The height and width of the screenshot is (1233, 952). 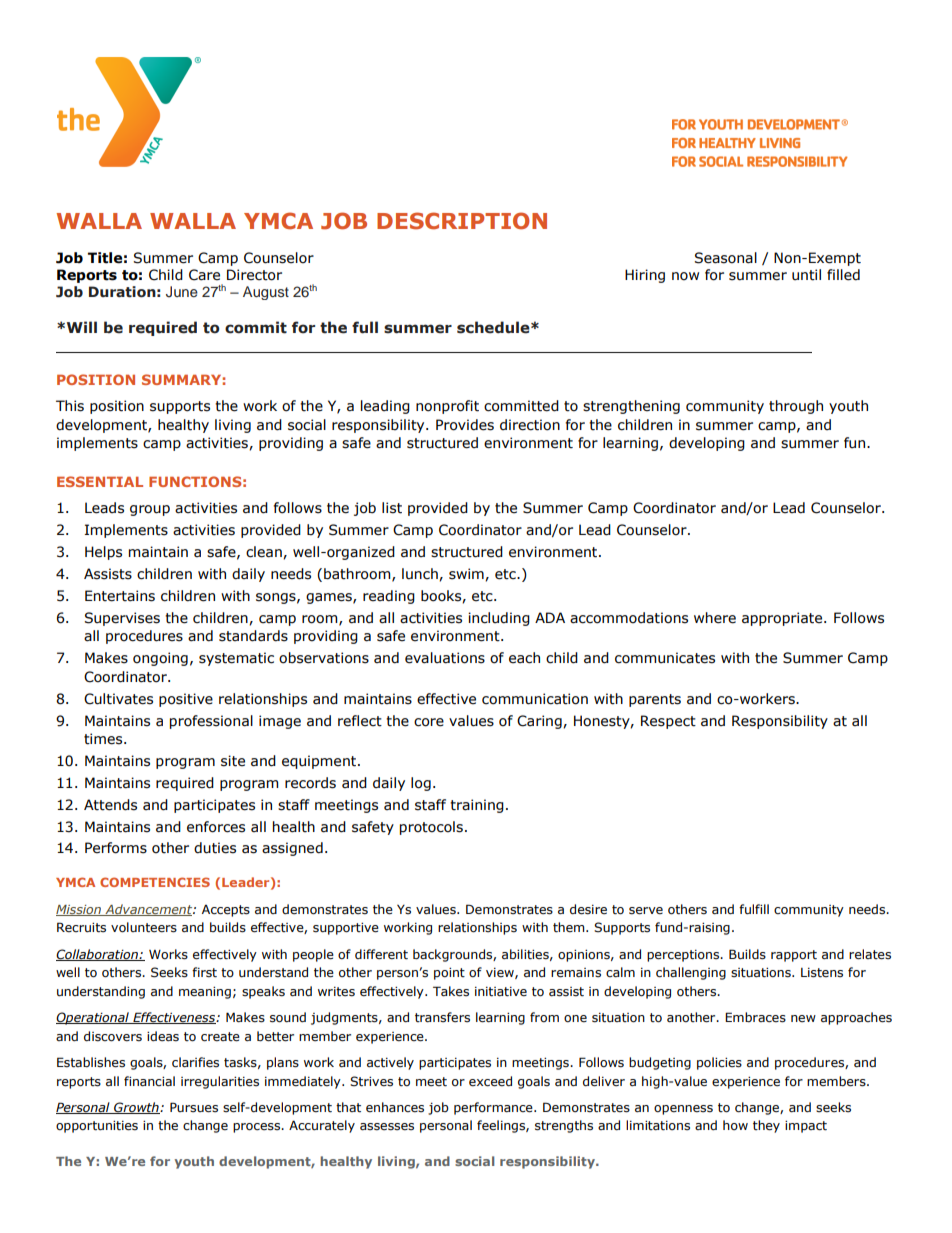 What do you see at coordinates (783, 619) in the screenshot?
I see `appropriate` at bounding box center [783, 619].
